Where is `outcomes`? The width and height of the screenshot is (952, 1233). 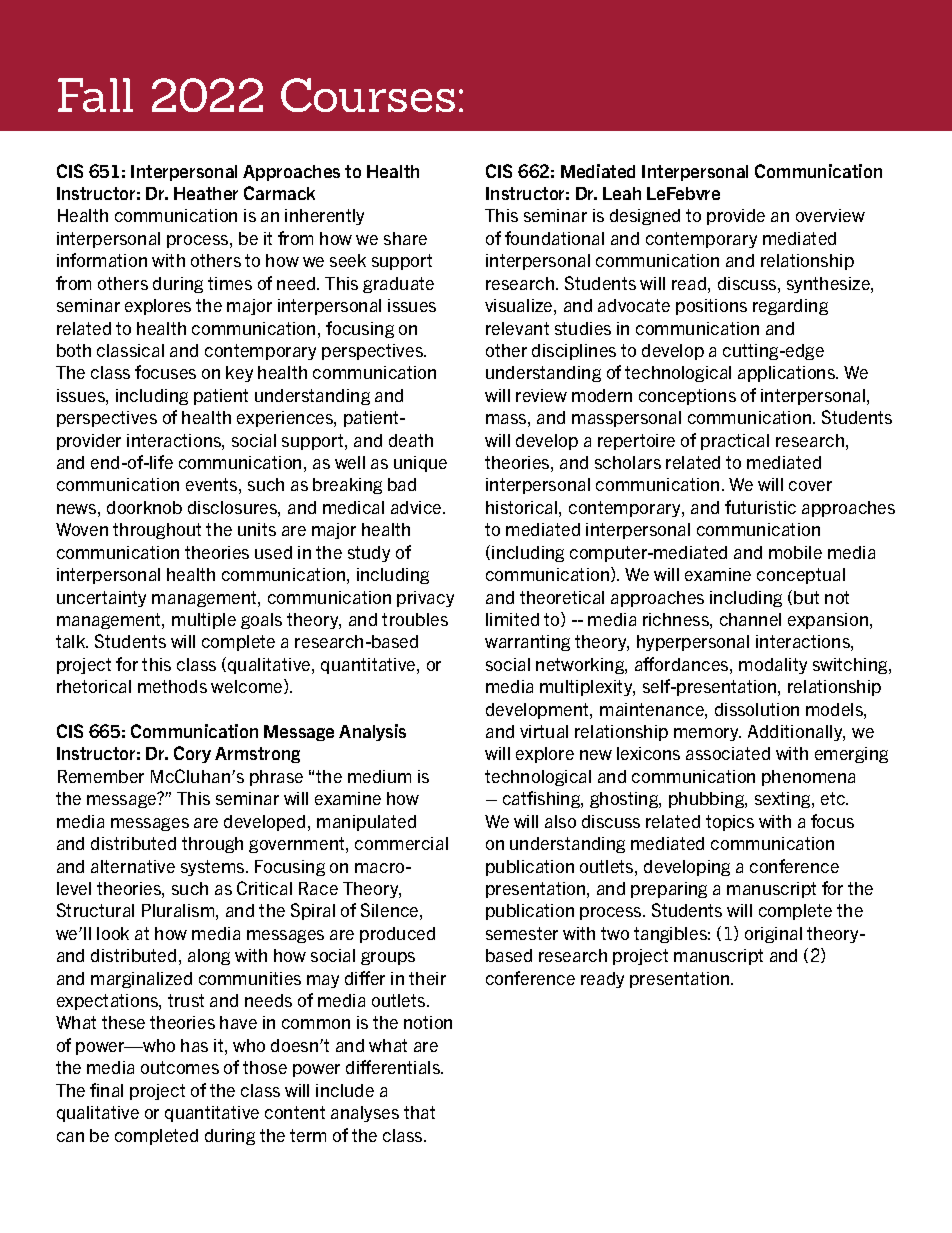
outcomes is located at coordinates (180, 1067).
